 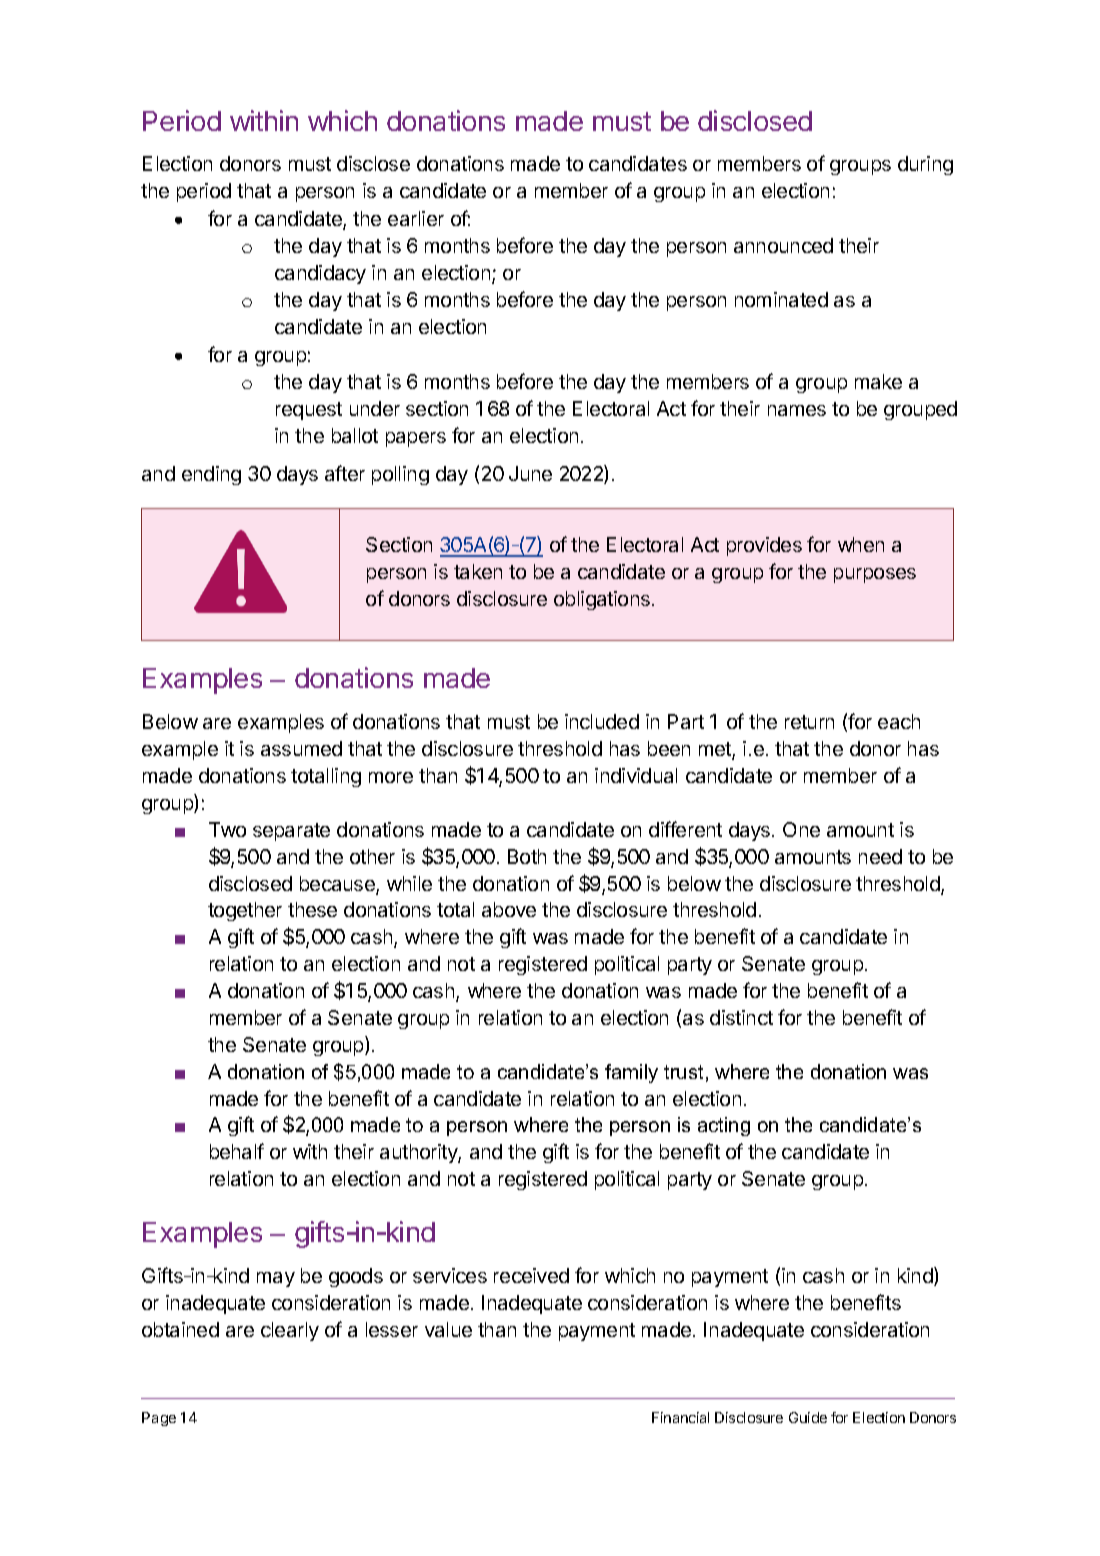 I want to click on purposes, so click(x=875, y=575).
